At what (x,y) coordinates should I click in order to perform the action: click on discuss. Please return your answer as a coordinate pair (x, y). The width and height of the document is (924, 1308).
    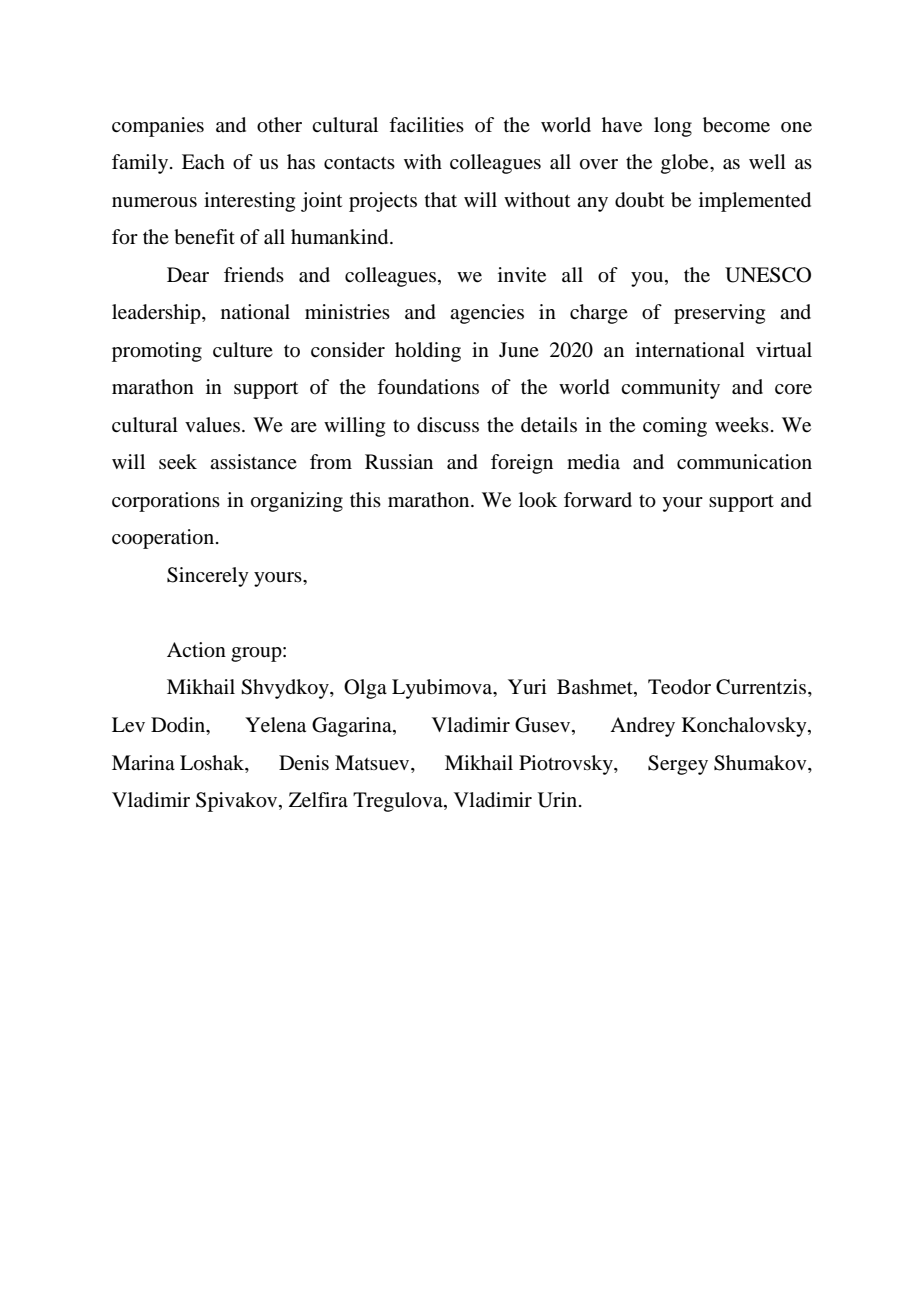
    Looking at the image, I should click on (448, 425).
